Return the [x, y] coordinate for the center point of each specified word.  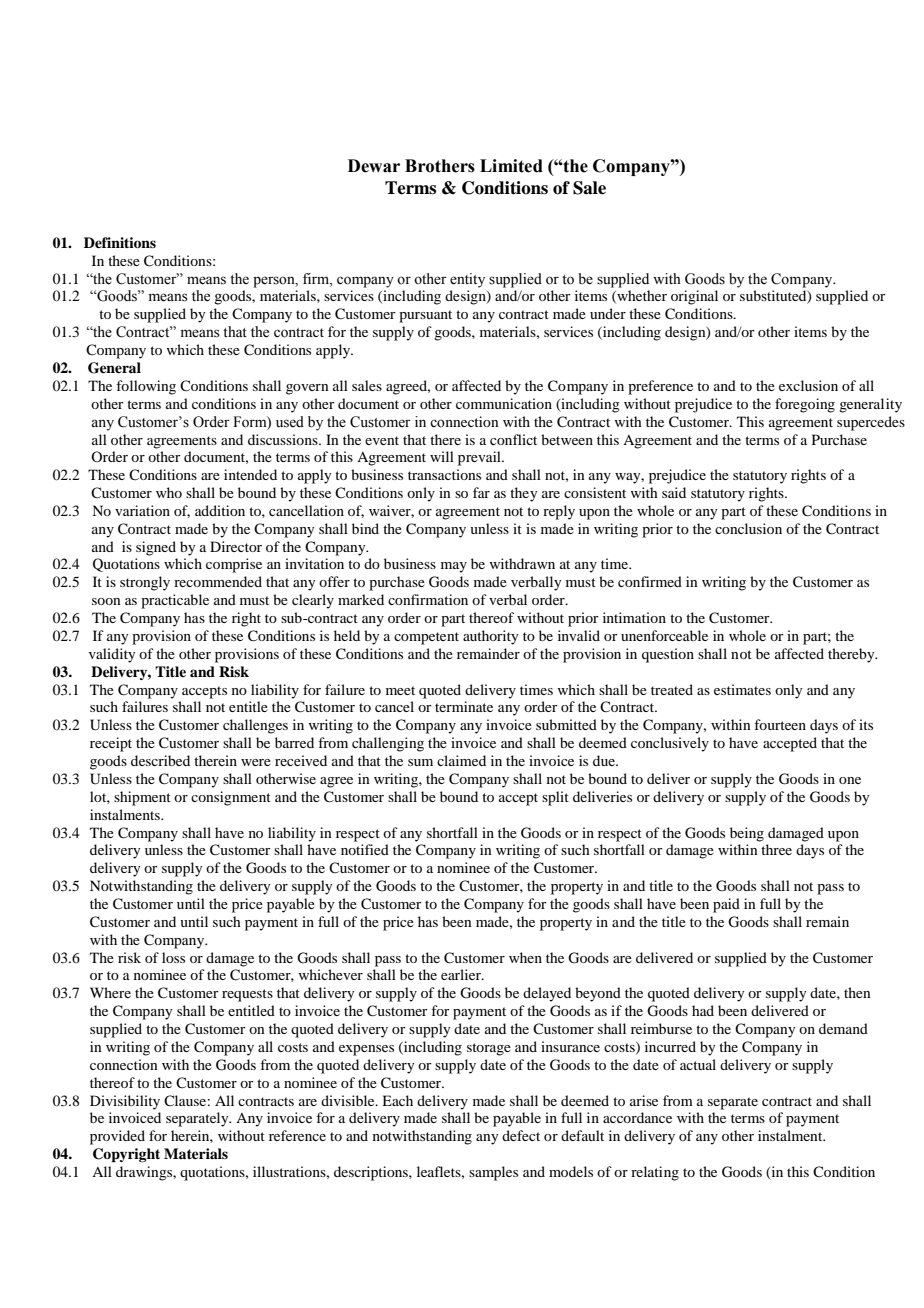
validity [112, 655]
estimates [742, 689]
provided [117, 1137]
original [694, 297]
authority [490, 637]
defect [521, 1135]
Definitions [120, 242]
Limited [511, 166]
